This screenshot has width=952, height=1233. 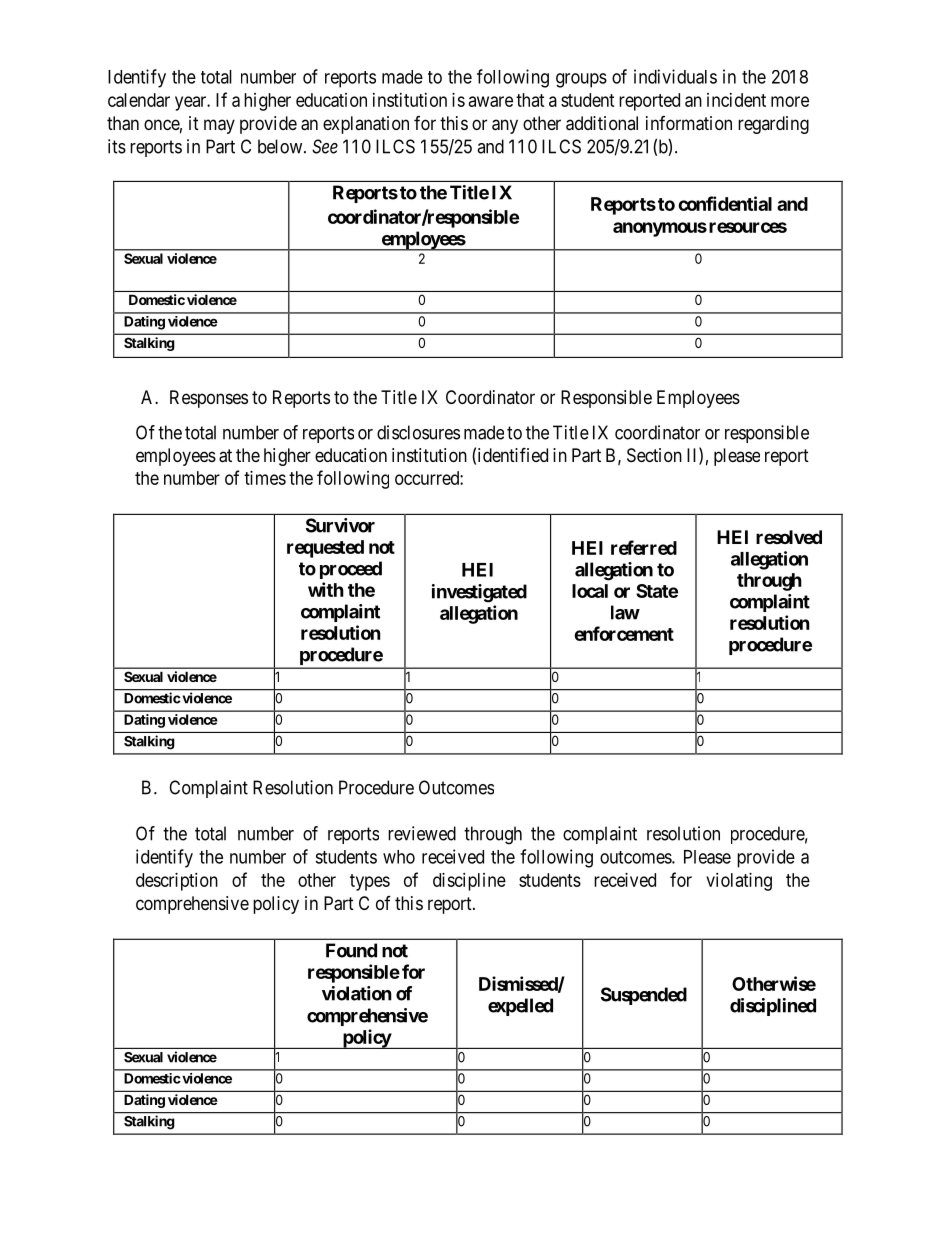 What do you see at coordinates (654, 455) in the screenshot?
I see `Section` at bounding box center [654, 455].
